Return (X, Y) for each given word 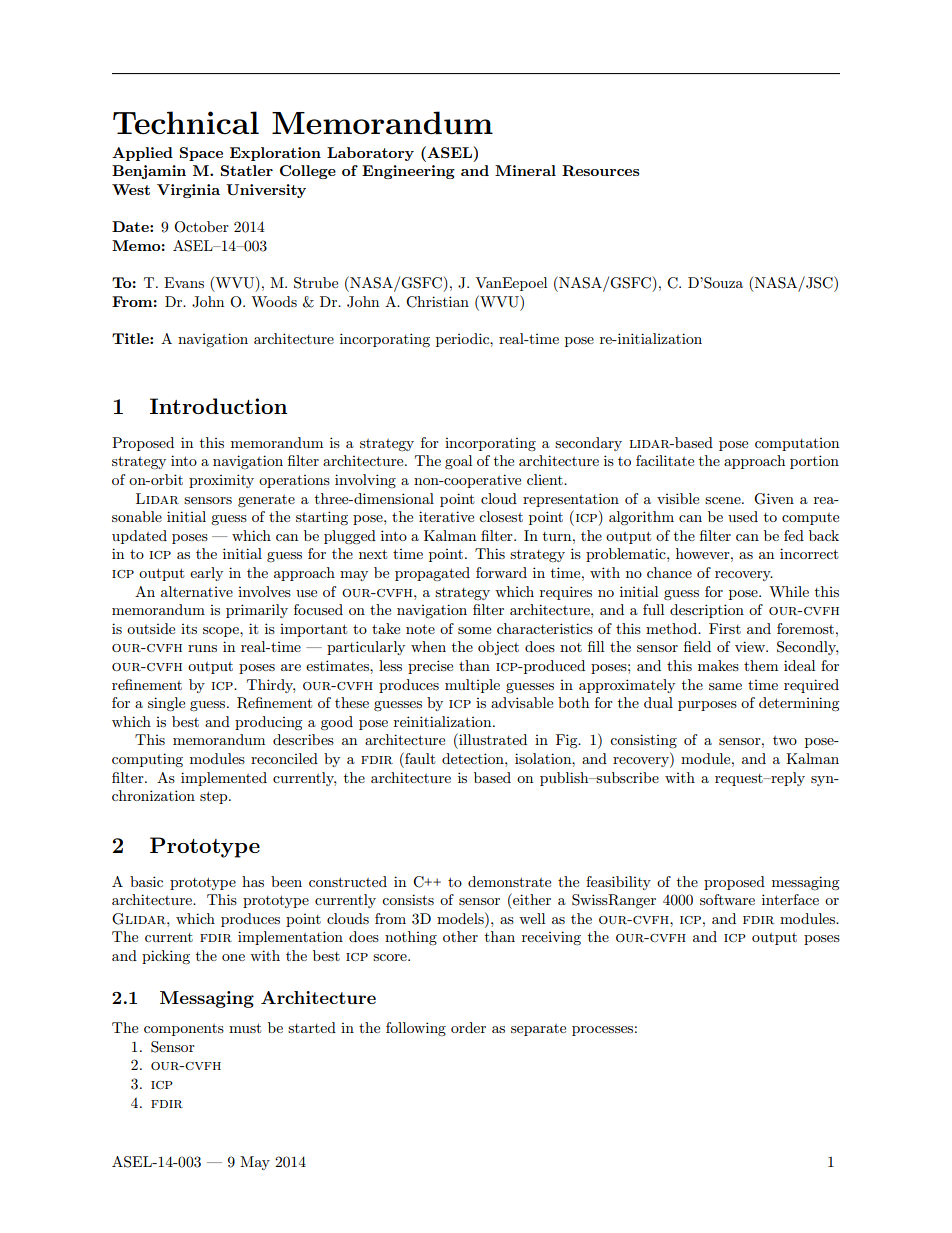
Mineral (525, 170)
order (468, 1027)
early (206, 574)
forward (501, 572)
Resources (600, 170)
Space (201, 154)
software (727, 899)
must (245, 1028)
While (789, 591)
